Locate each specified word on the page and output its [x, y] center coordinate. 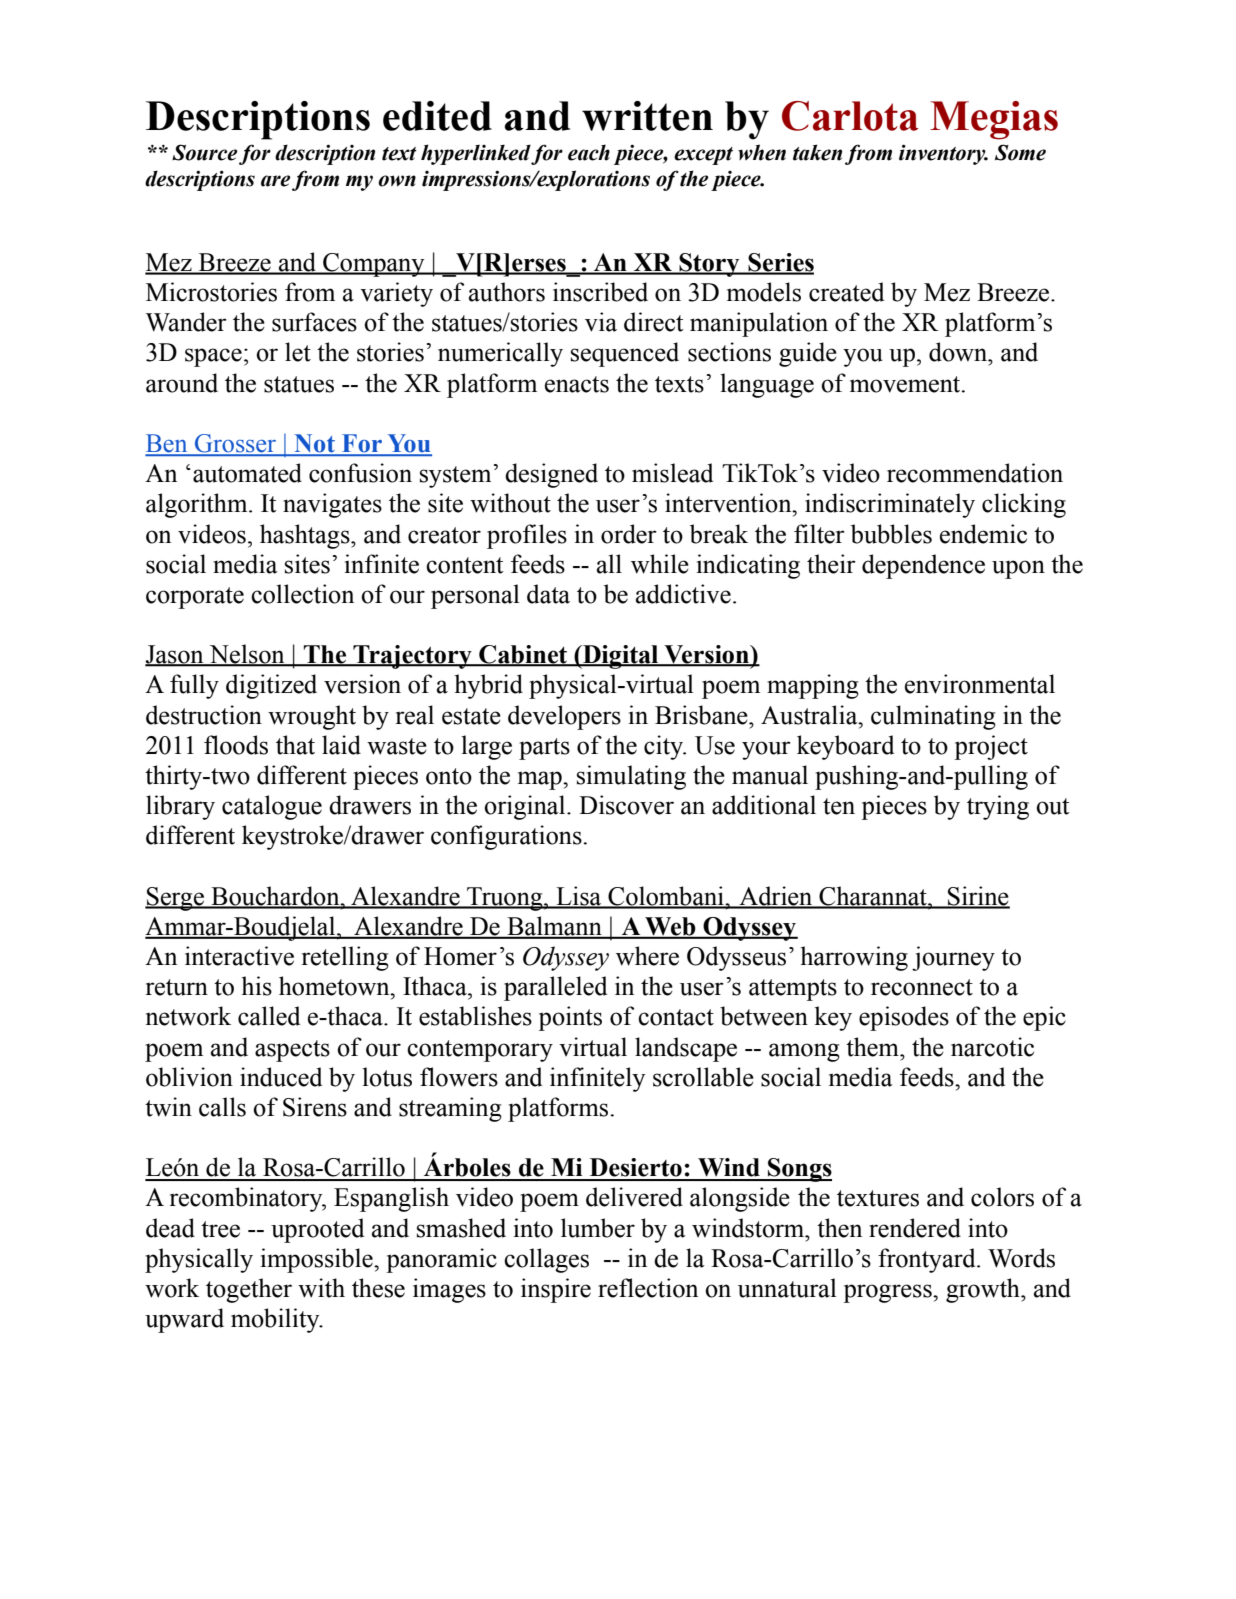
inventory [943, 154]
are [275, 181]
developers [564, 717]
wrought [312, 717]
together [249, 1290]
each [589, 152]
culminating [933, 717]
